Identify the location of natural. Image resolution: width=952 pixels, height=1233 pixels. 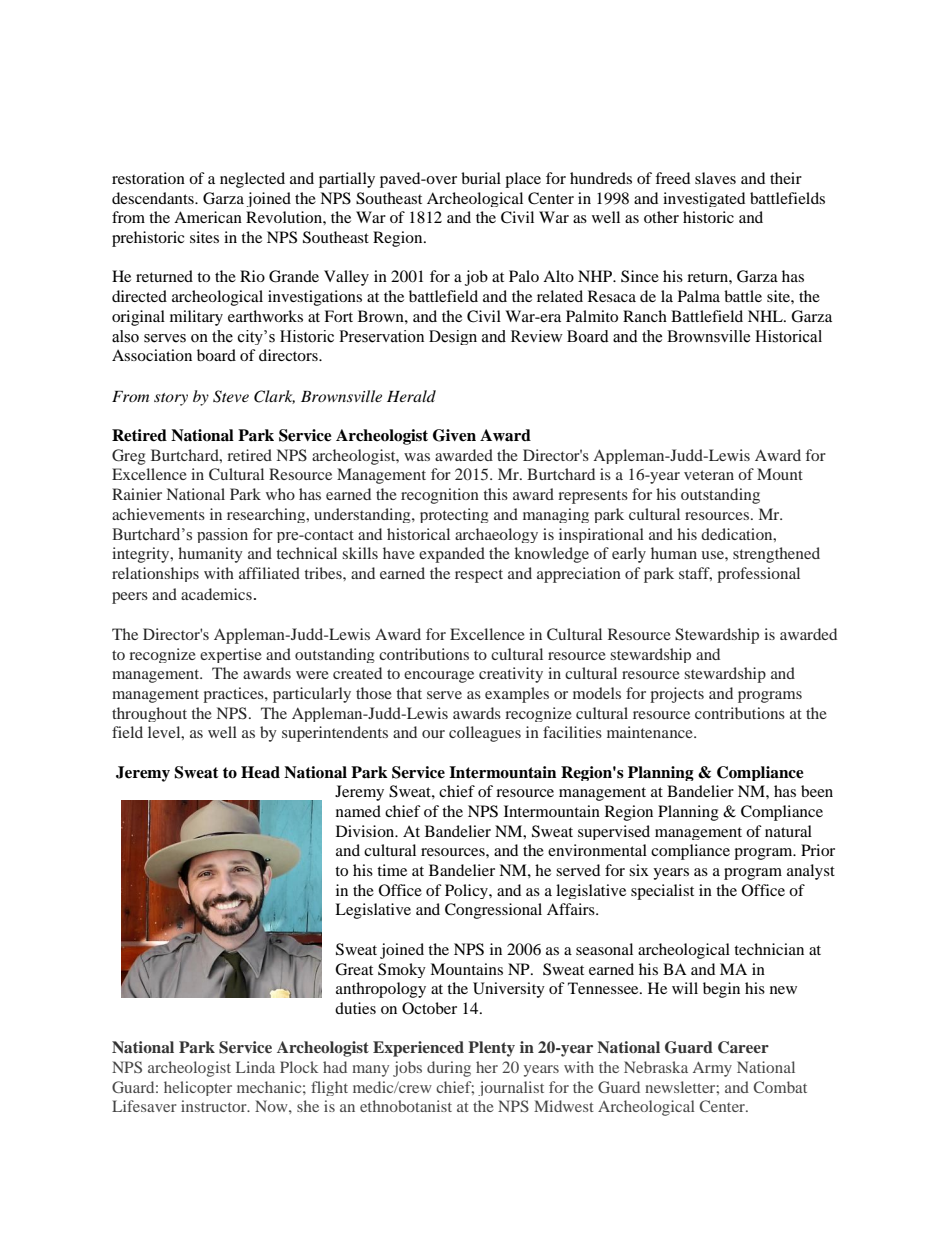
(788, 831).
